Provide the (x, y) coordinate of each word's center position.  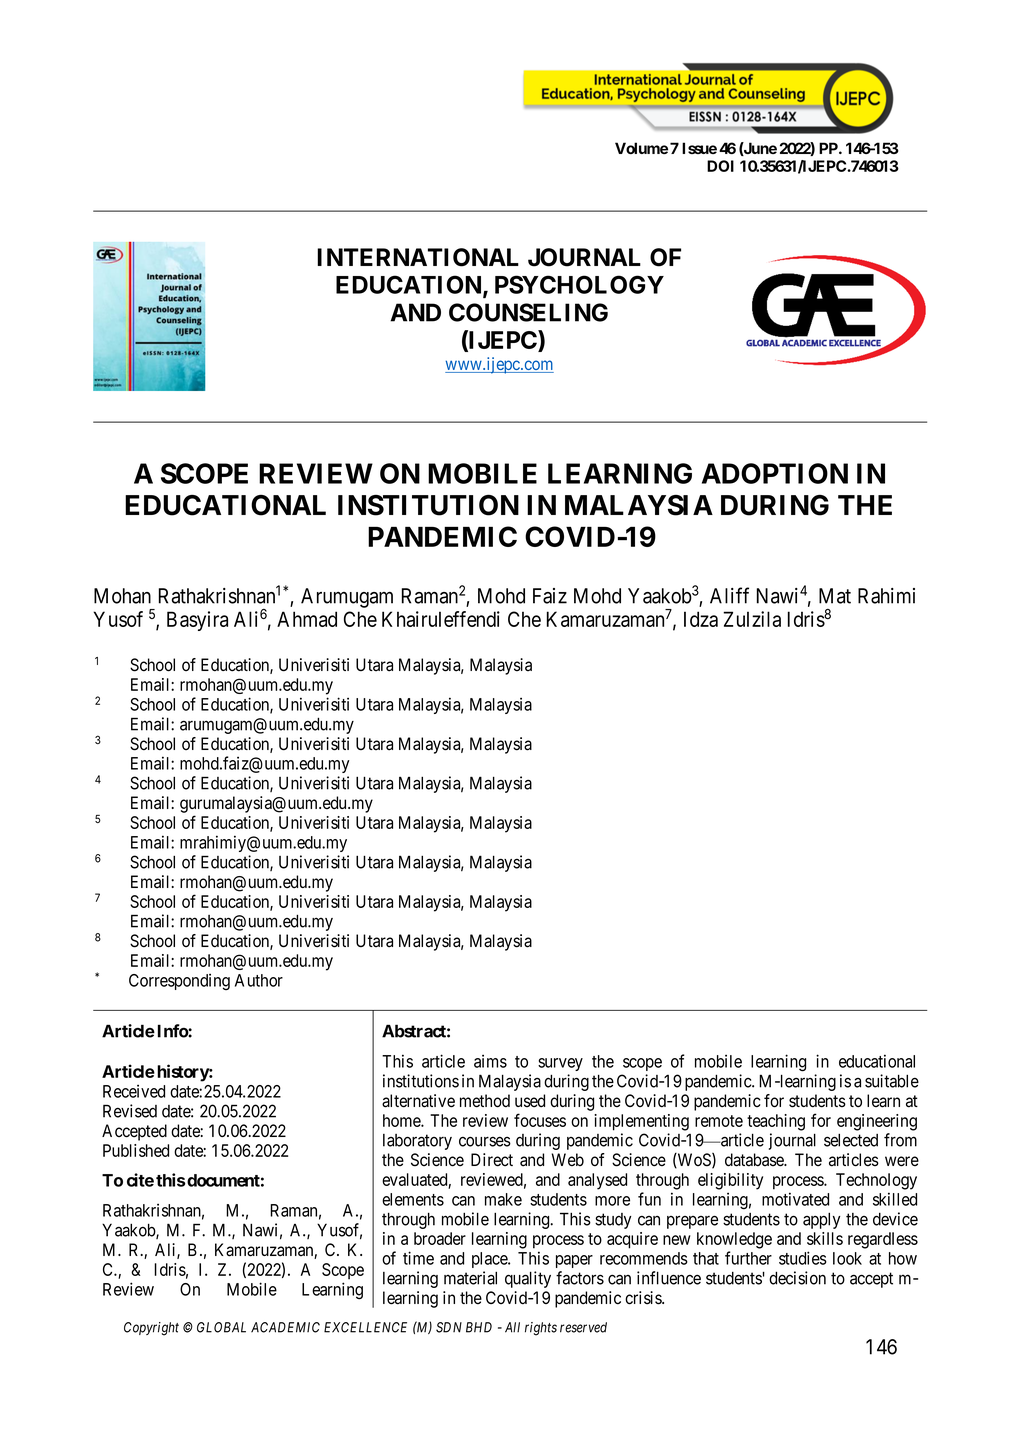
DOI (720, 166)
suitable (892, 1081)
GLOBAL (221, 1327)
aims (490, 1061)
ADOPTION (775, 473)
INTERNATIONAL (418, 257)
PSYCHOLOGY (579, 284)
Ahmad (307, 619)
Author (259, 980)
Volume (641, 148)
